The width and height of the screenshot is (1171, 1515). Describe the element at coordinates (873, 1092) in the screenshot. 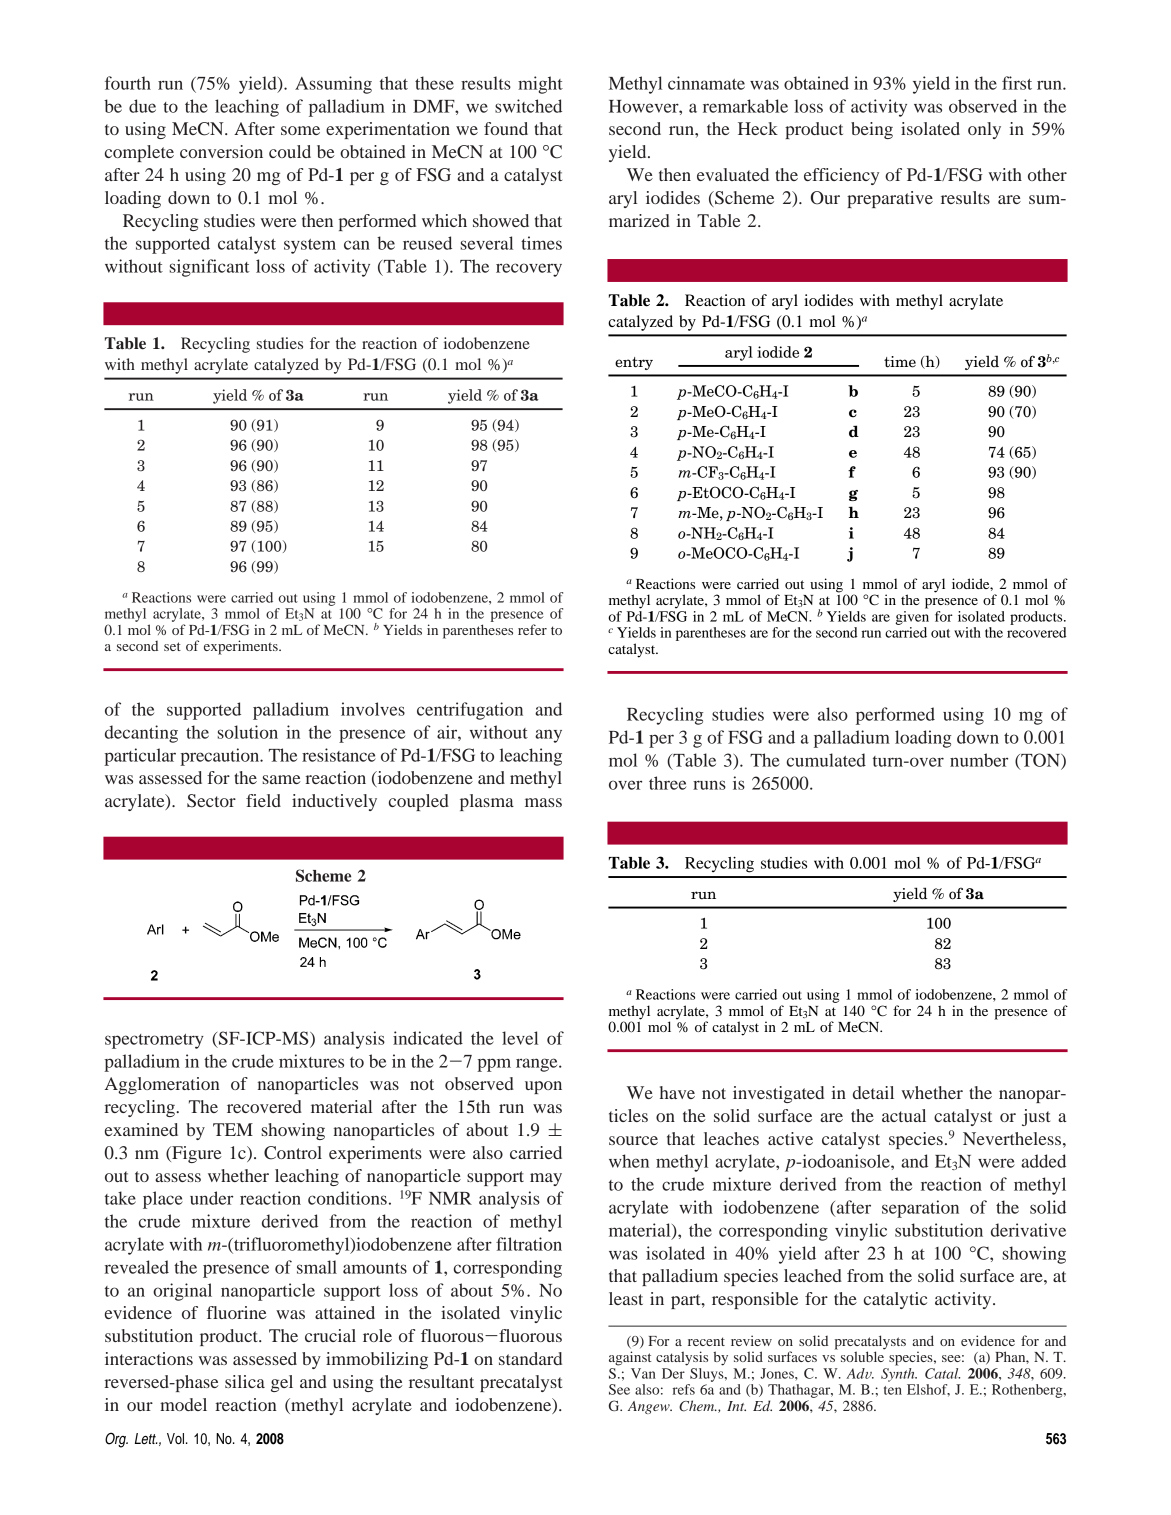

I see `detail` at that location.
